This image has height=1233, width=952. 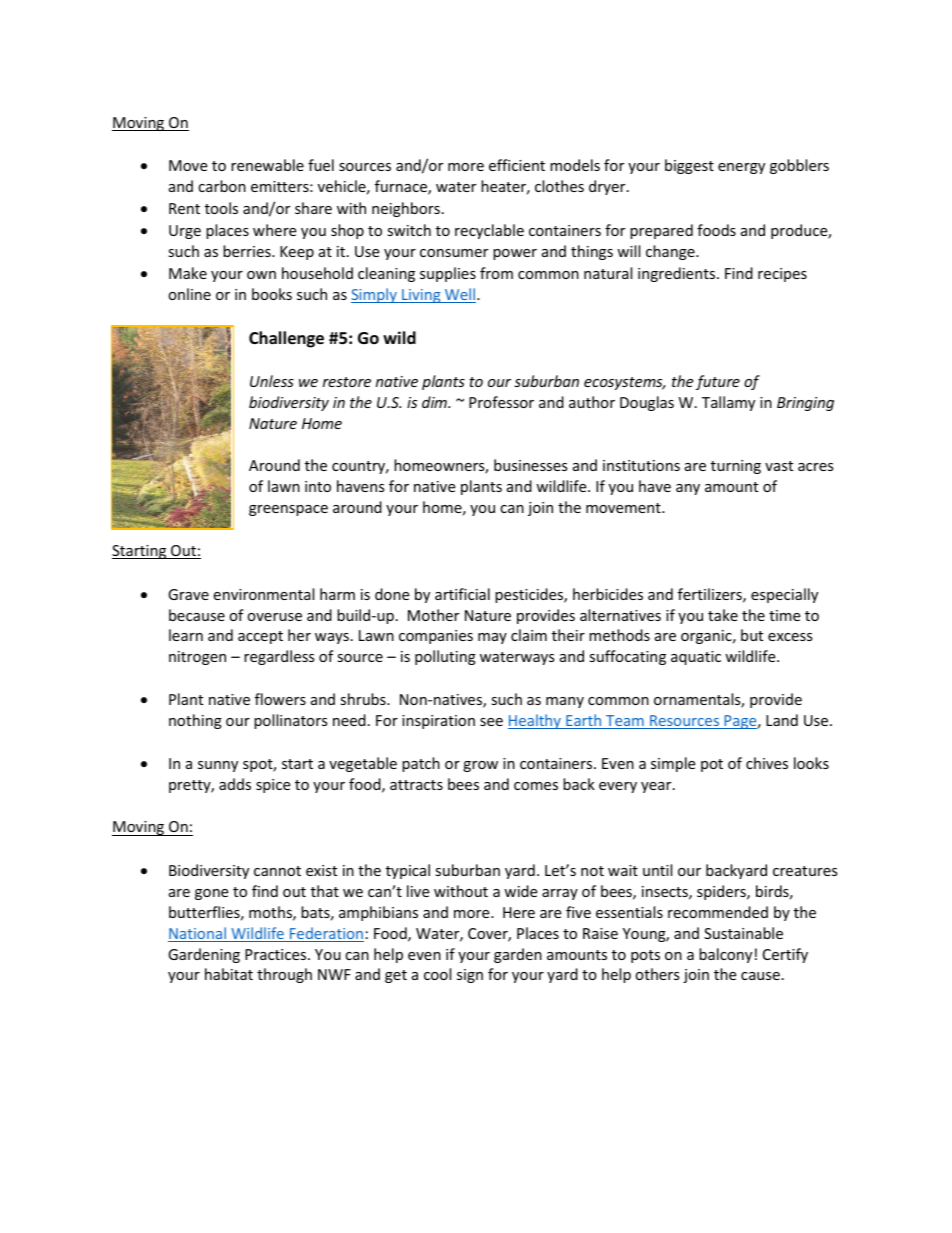 What do you see at coordinates (263, 594) in the image?
I see `environmental` at bounding box center [263, 594].
